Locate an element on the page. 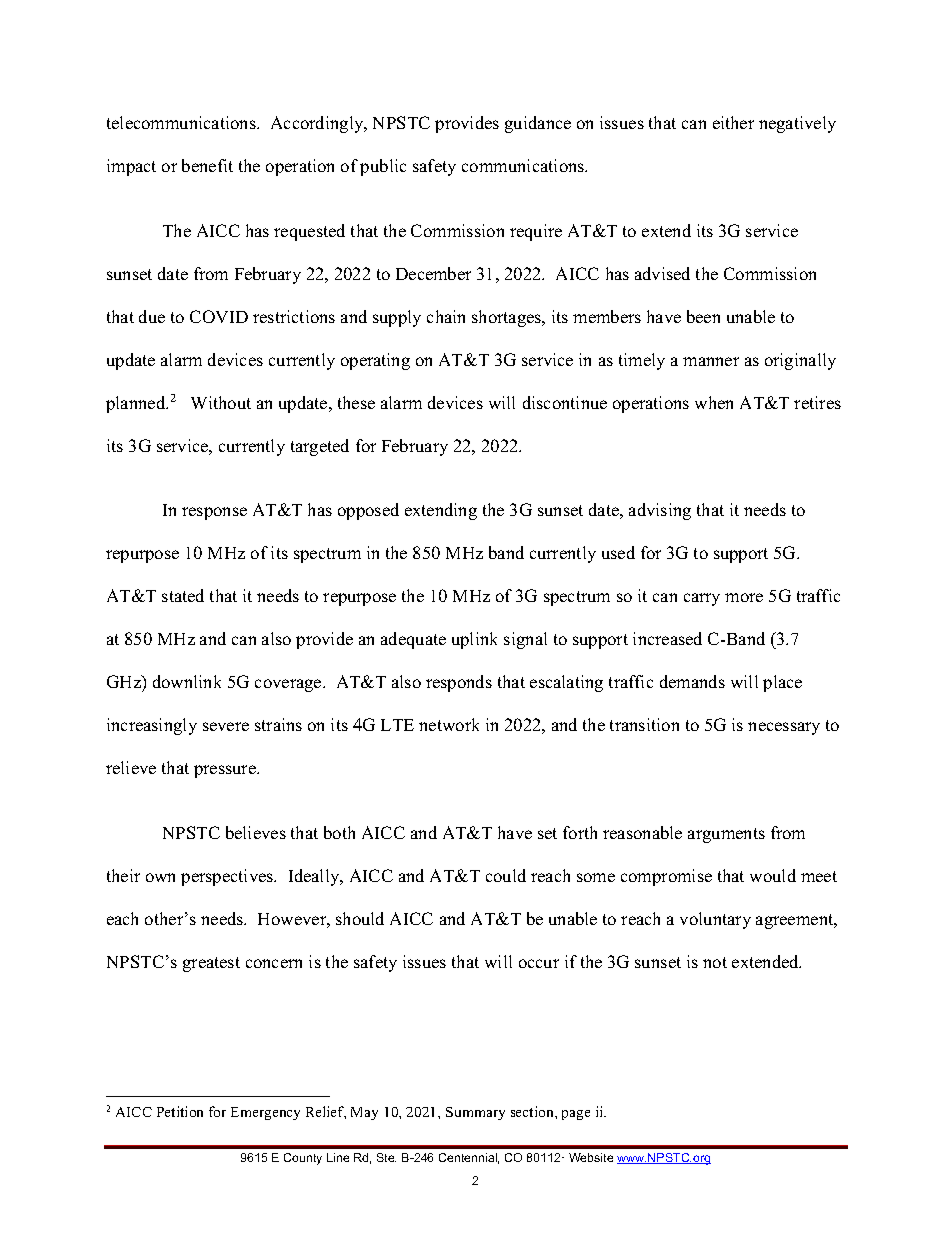 The image size is (952, 1233). guidance is located at coordinates (538, 124).
